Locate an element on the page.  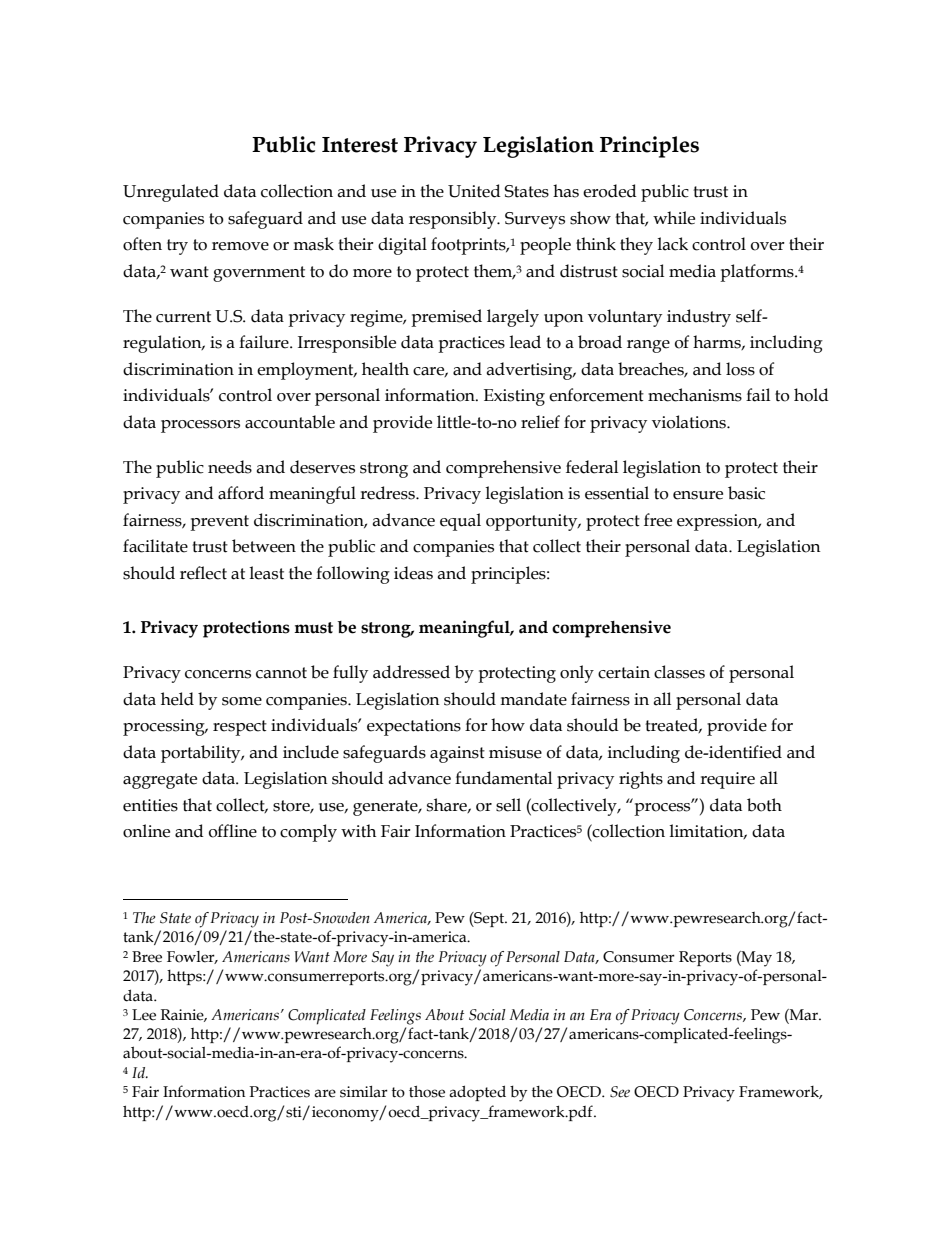
reflect is located at coordinates (203, 573).
